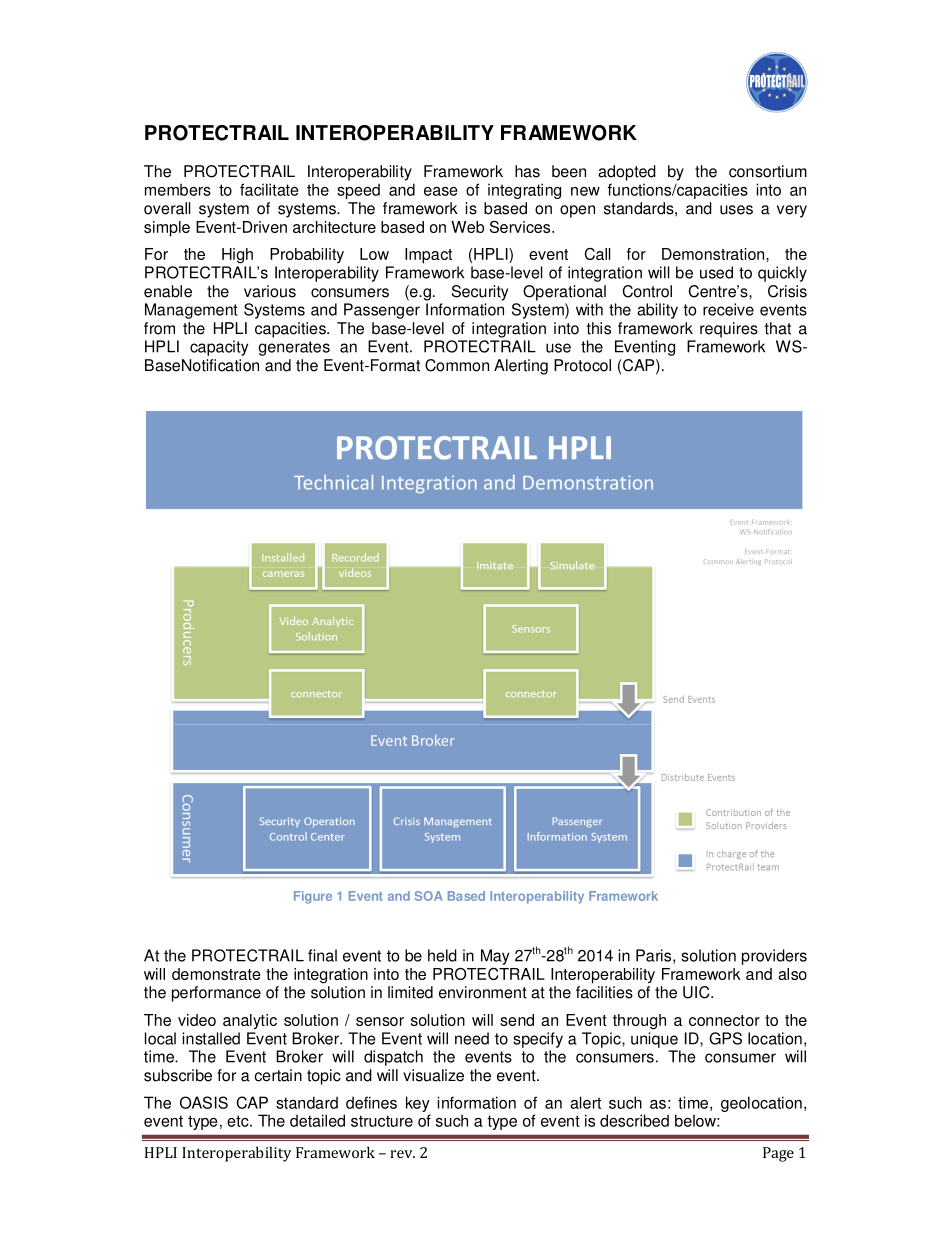  I want to click on facilitate, so click(269, 189).
